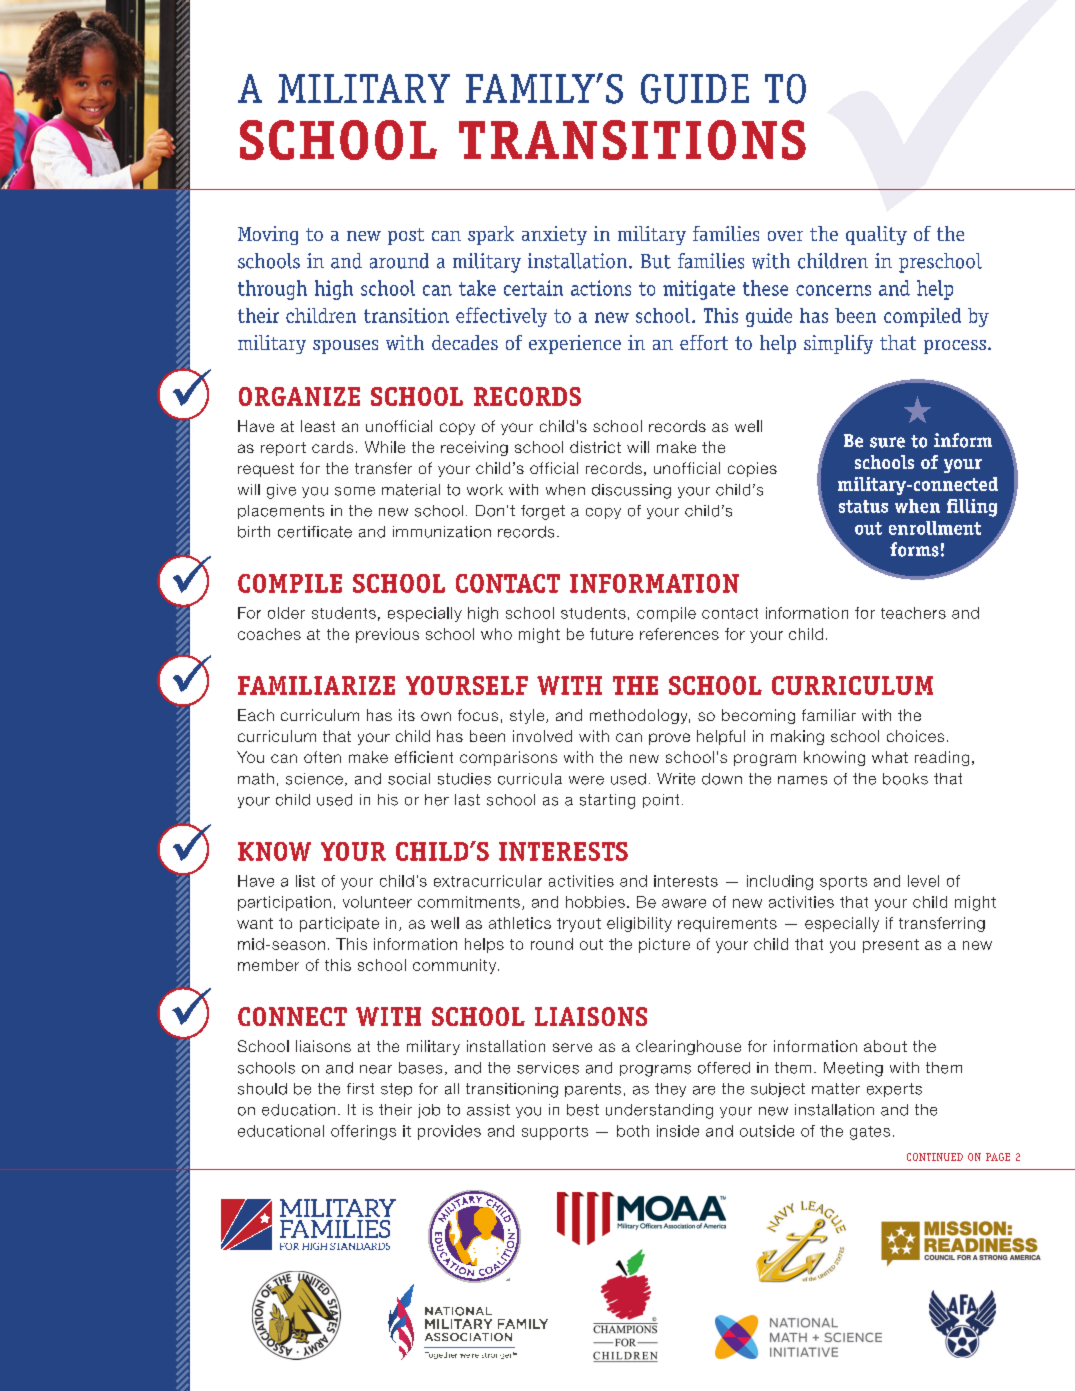 The width and height of the screenshot is (1075, 1391). Describe the element at coordinates (870, 1133) in the screenshot. I see `gates` at that location.
